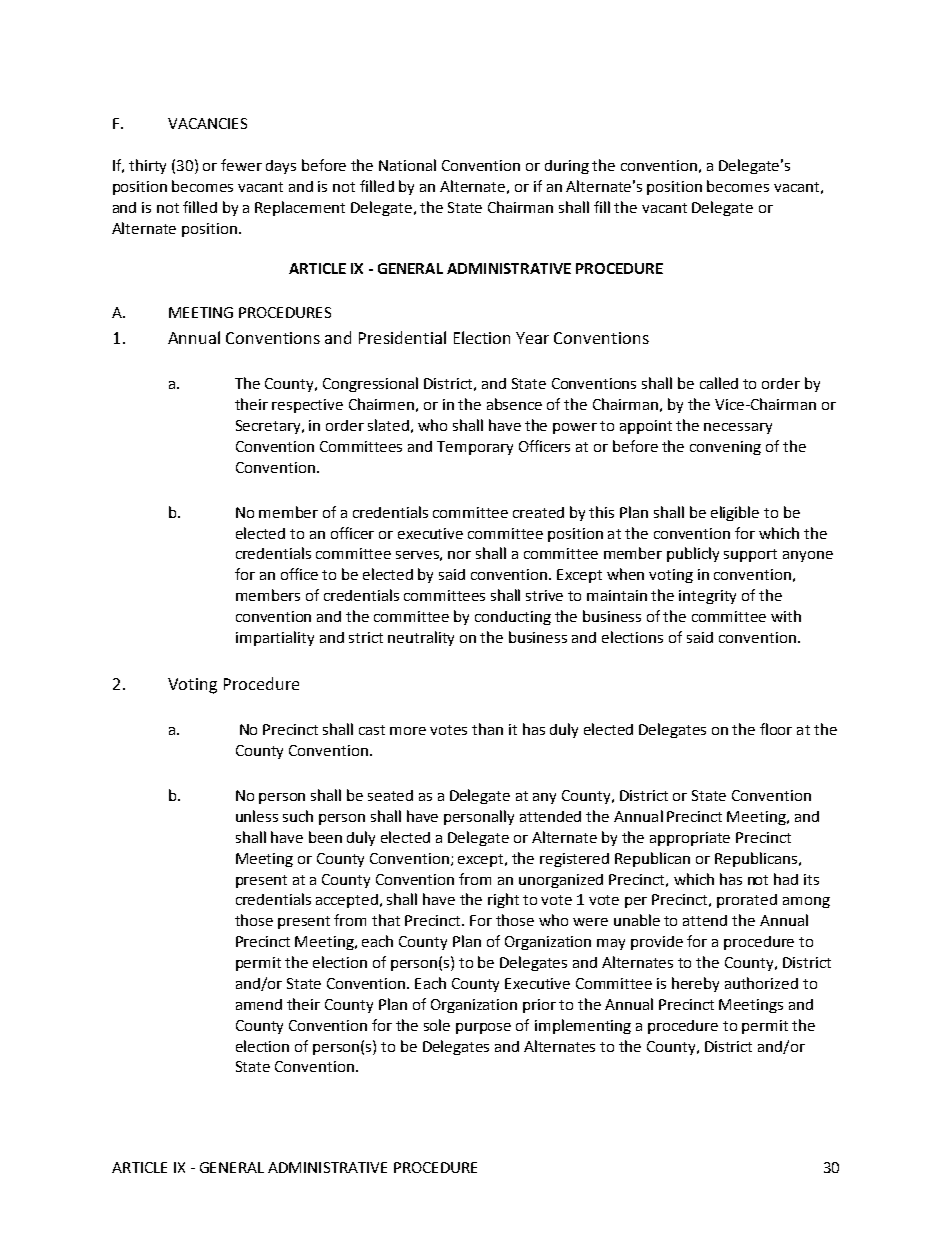  I want to click on National, so click(407, 165).
